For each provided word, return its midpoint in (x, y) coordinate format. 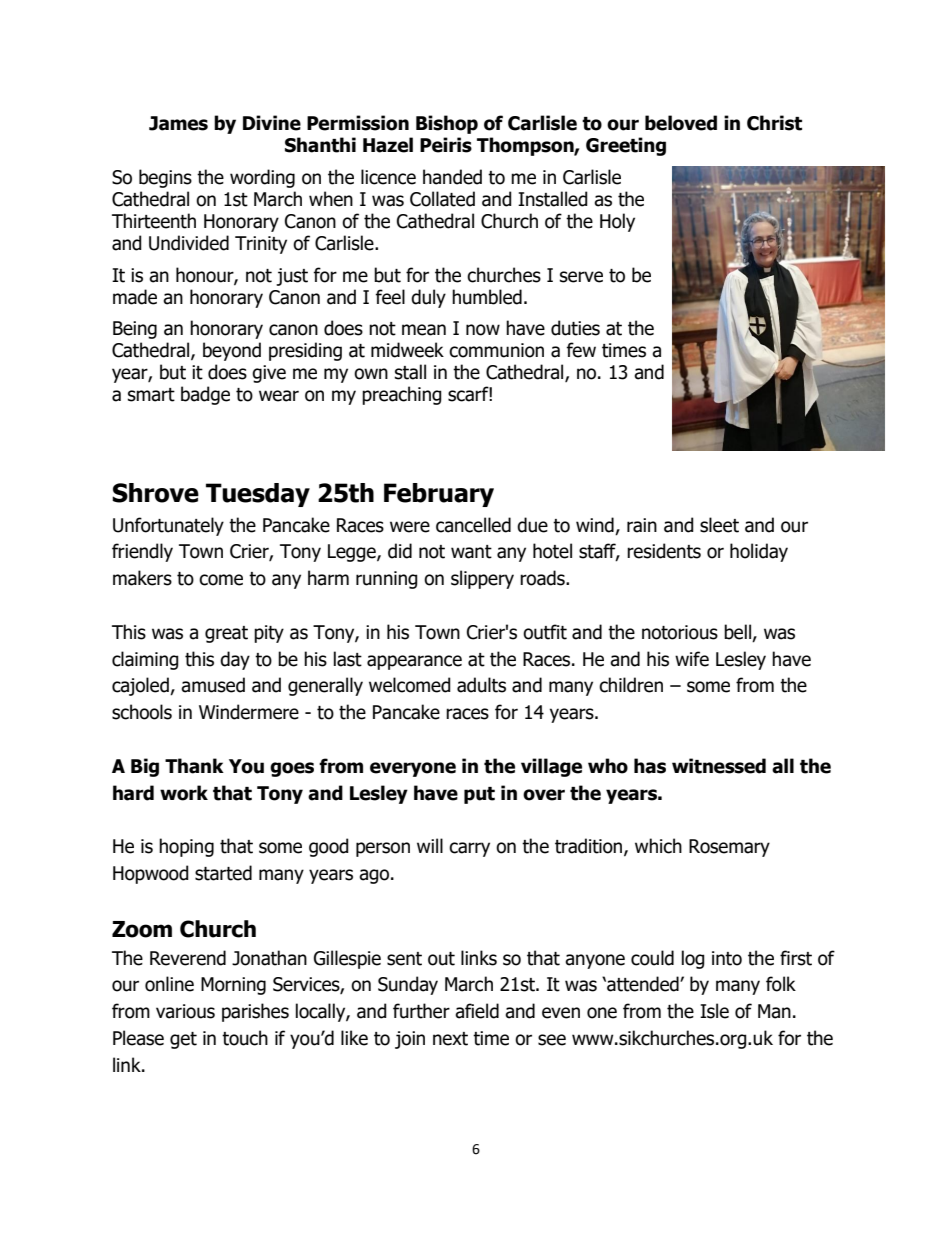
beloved (681, 123)
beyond (232, 351)
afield (477, 1011)
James (178, 123)
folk (781, 984)
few (581, 350)
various (185, 1011)
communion (496, 350)
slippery (482, 579)
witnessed (719, 766)
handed (452, 177)
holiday (759, 552)
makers (142, 578)
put (479, 795)
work (184, 793)
